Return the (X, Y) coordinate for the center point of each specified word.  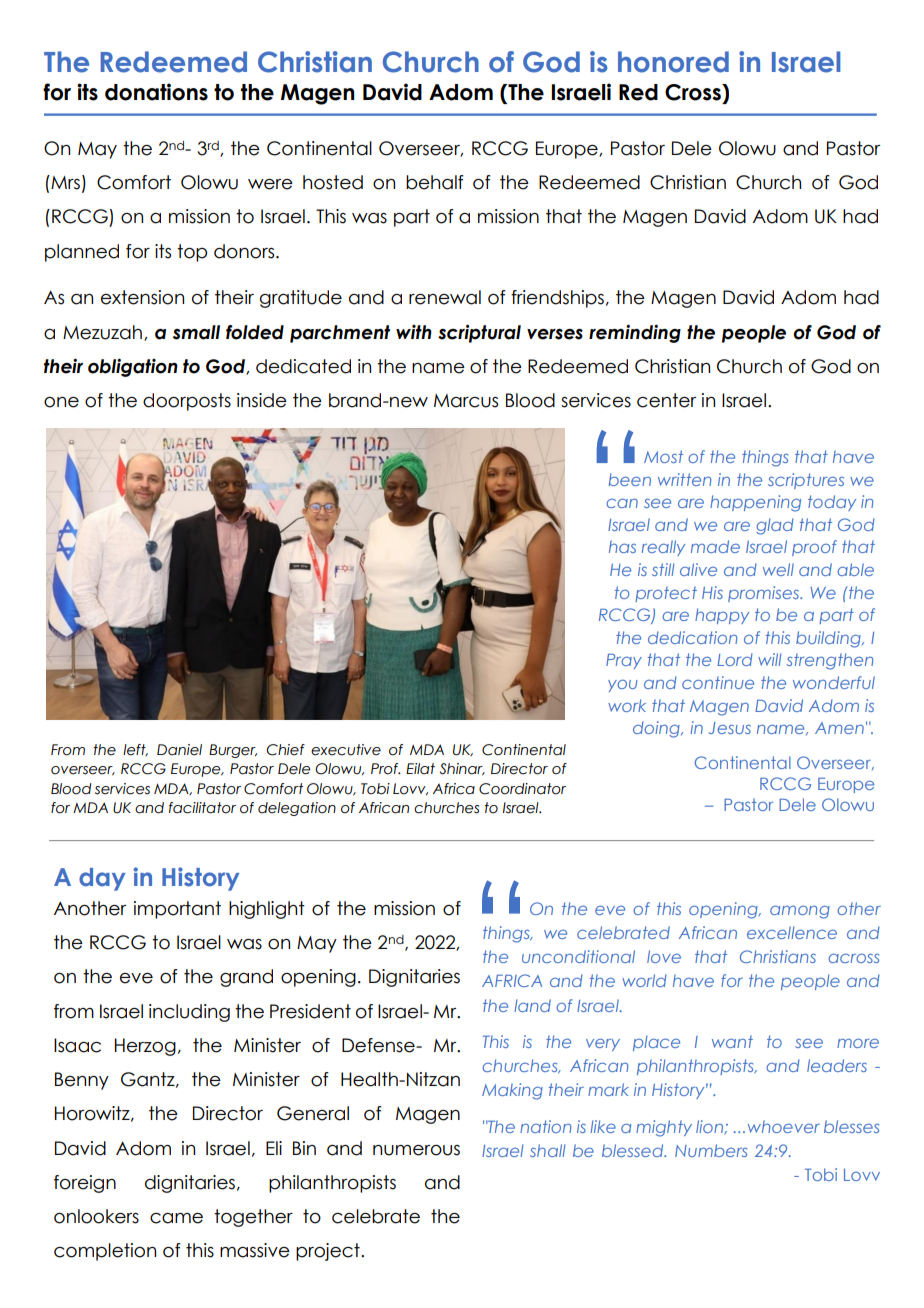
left (135, 750)
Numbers (711, 1150)
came (176, 1218)
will (770, 659)
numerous (416, 1150)
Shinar (462, 769)
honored (673, 62)
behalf (435, 182)
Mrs (64, 182)
